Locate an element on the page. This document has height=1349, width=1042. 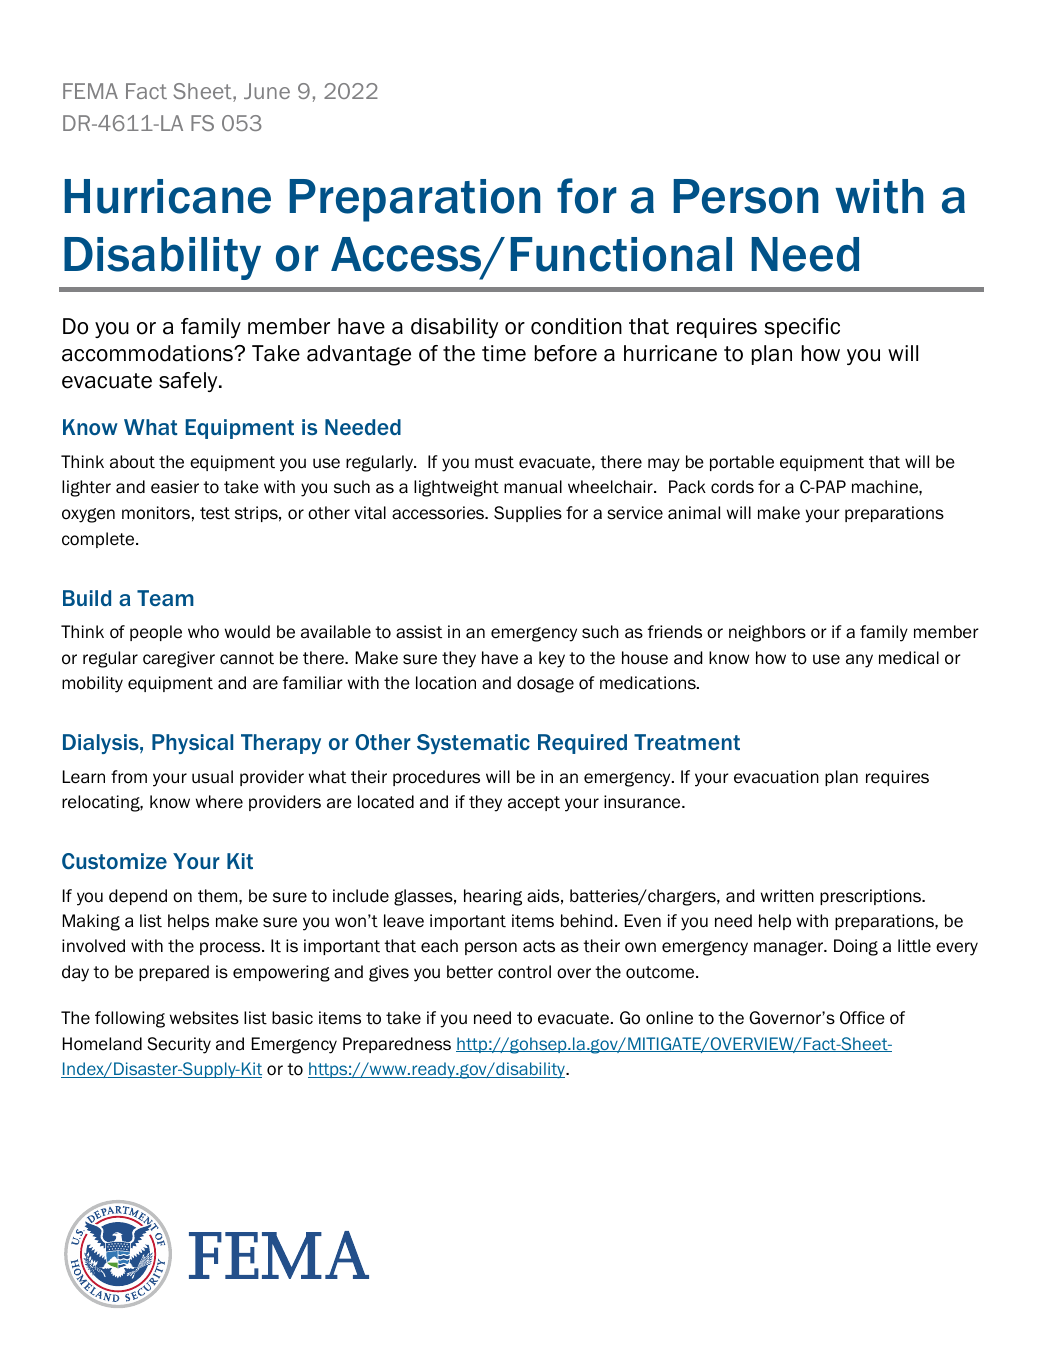
Systematic is located at coordinates (473, 744).
